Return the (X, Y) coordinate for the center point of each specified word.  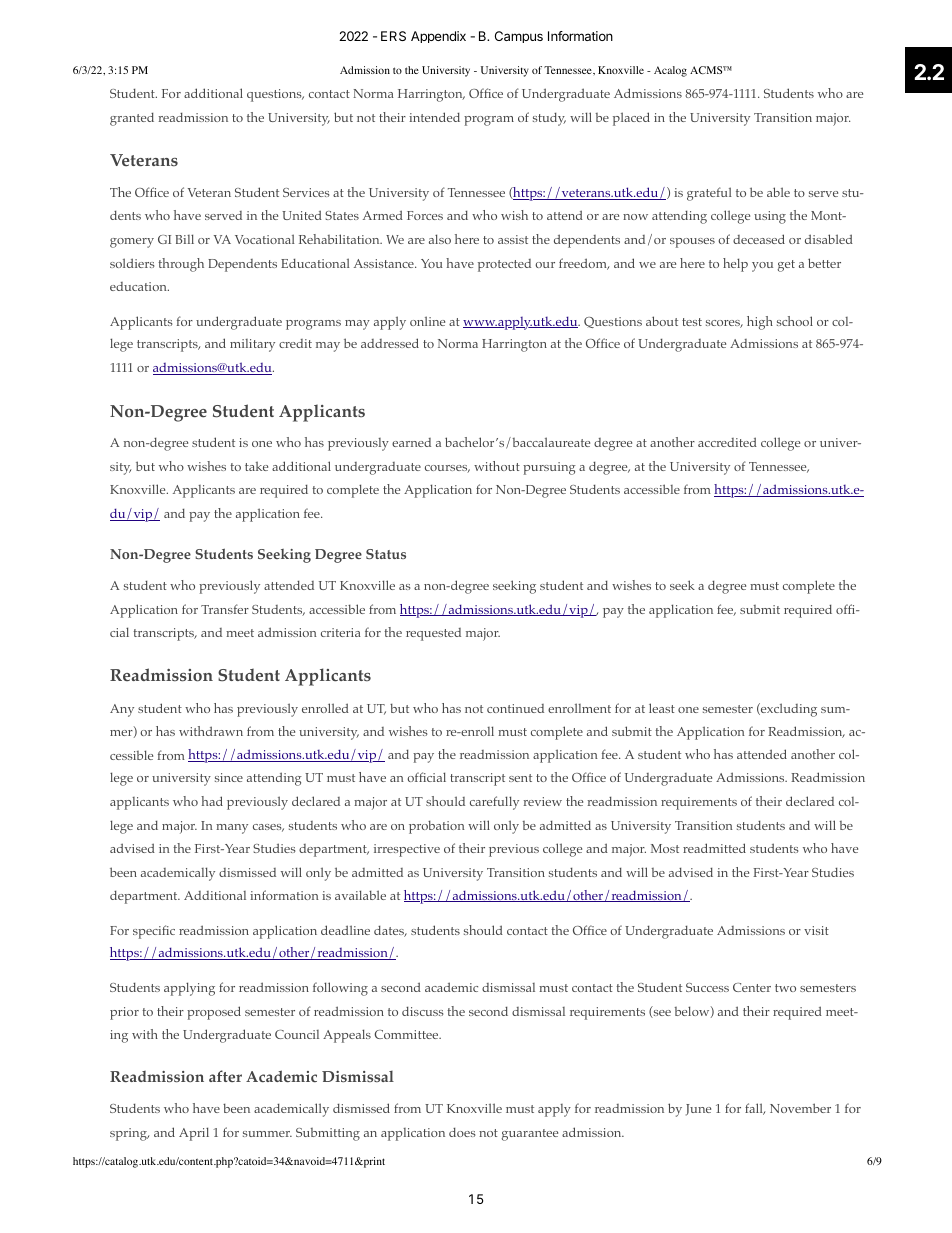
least (662, 708)
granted (132, 119)
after (225, 1076)
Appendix (438, 37)
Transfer (225, 609)
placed (631, 119)
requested (433, 634)
